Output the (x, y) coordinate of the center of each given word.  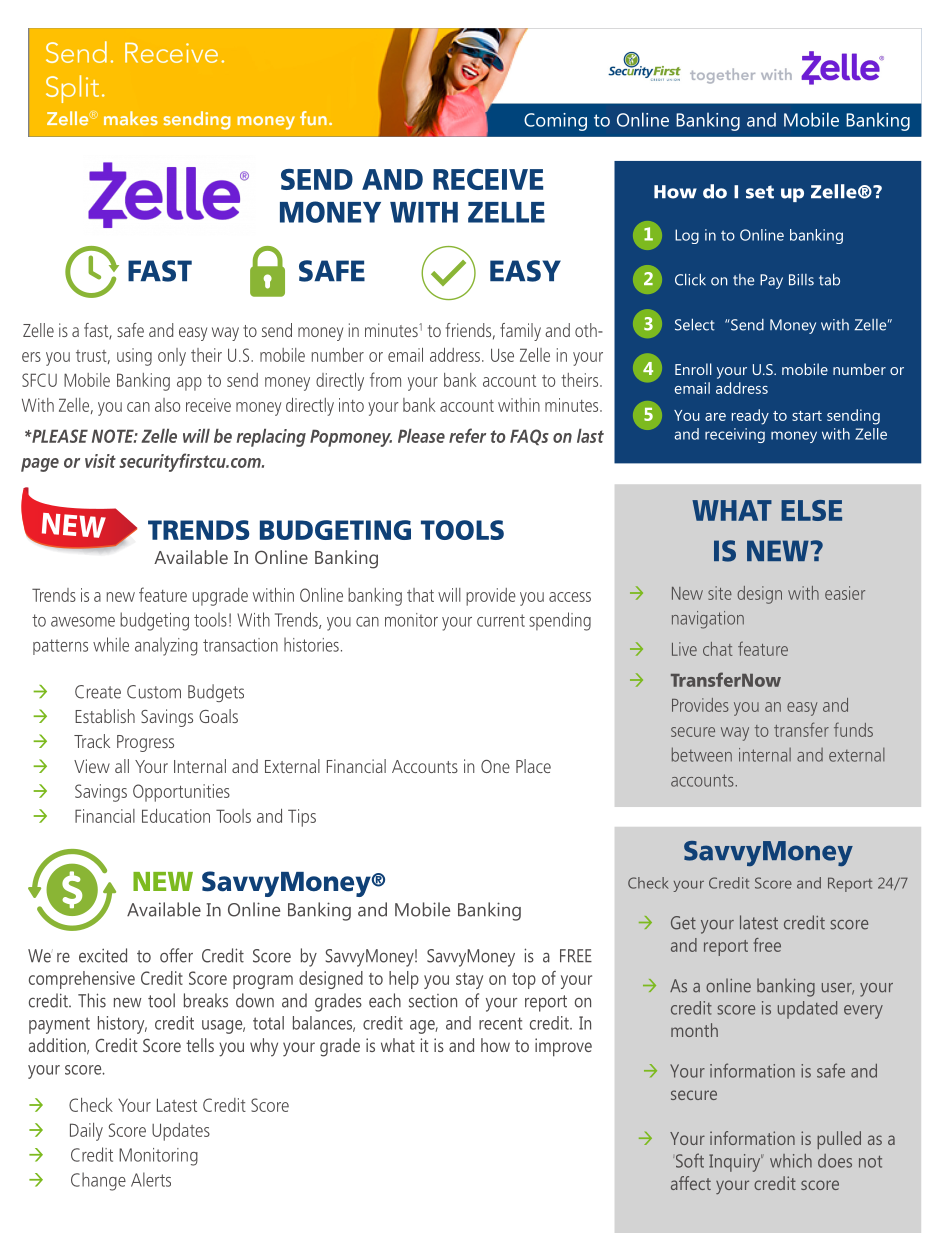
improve (563, 1047)
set (760, 192)
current (501, 620)
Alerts (151, 1179)
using (134, 357)
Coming (555, 122)
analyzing (166, 646)
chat (718, 649)
